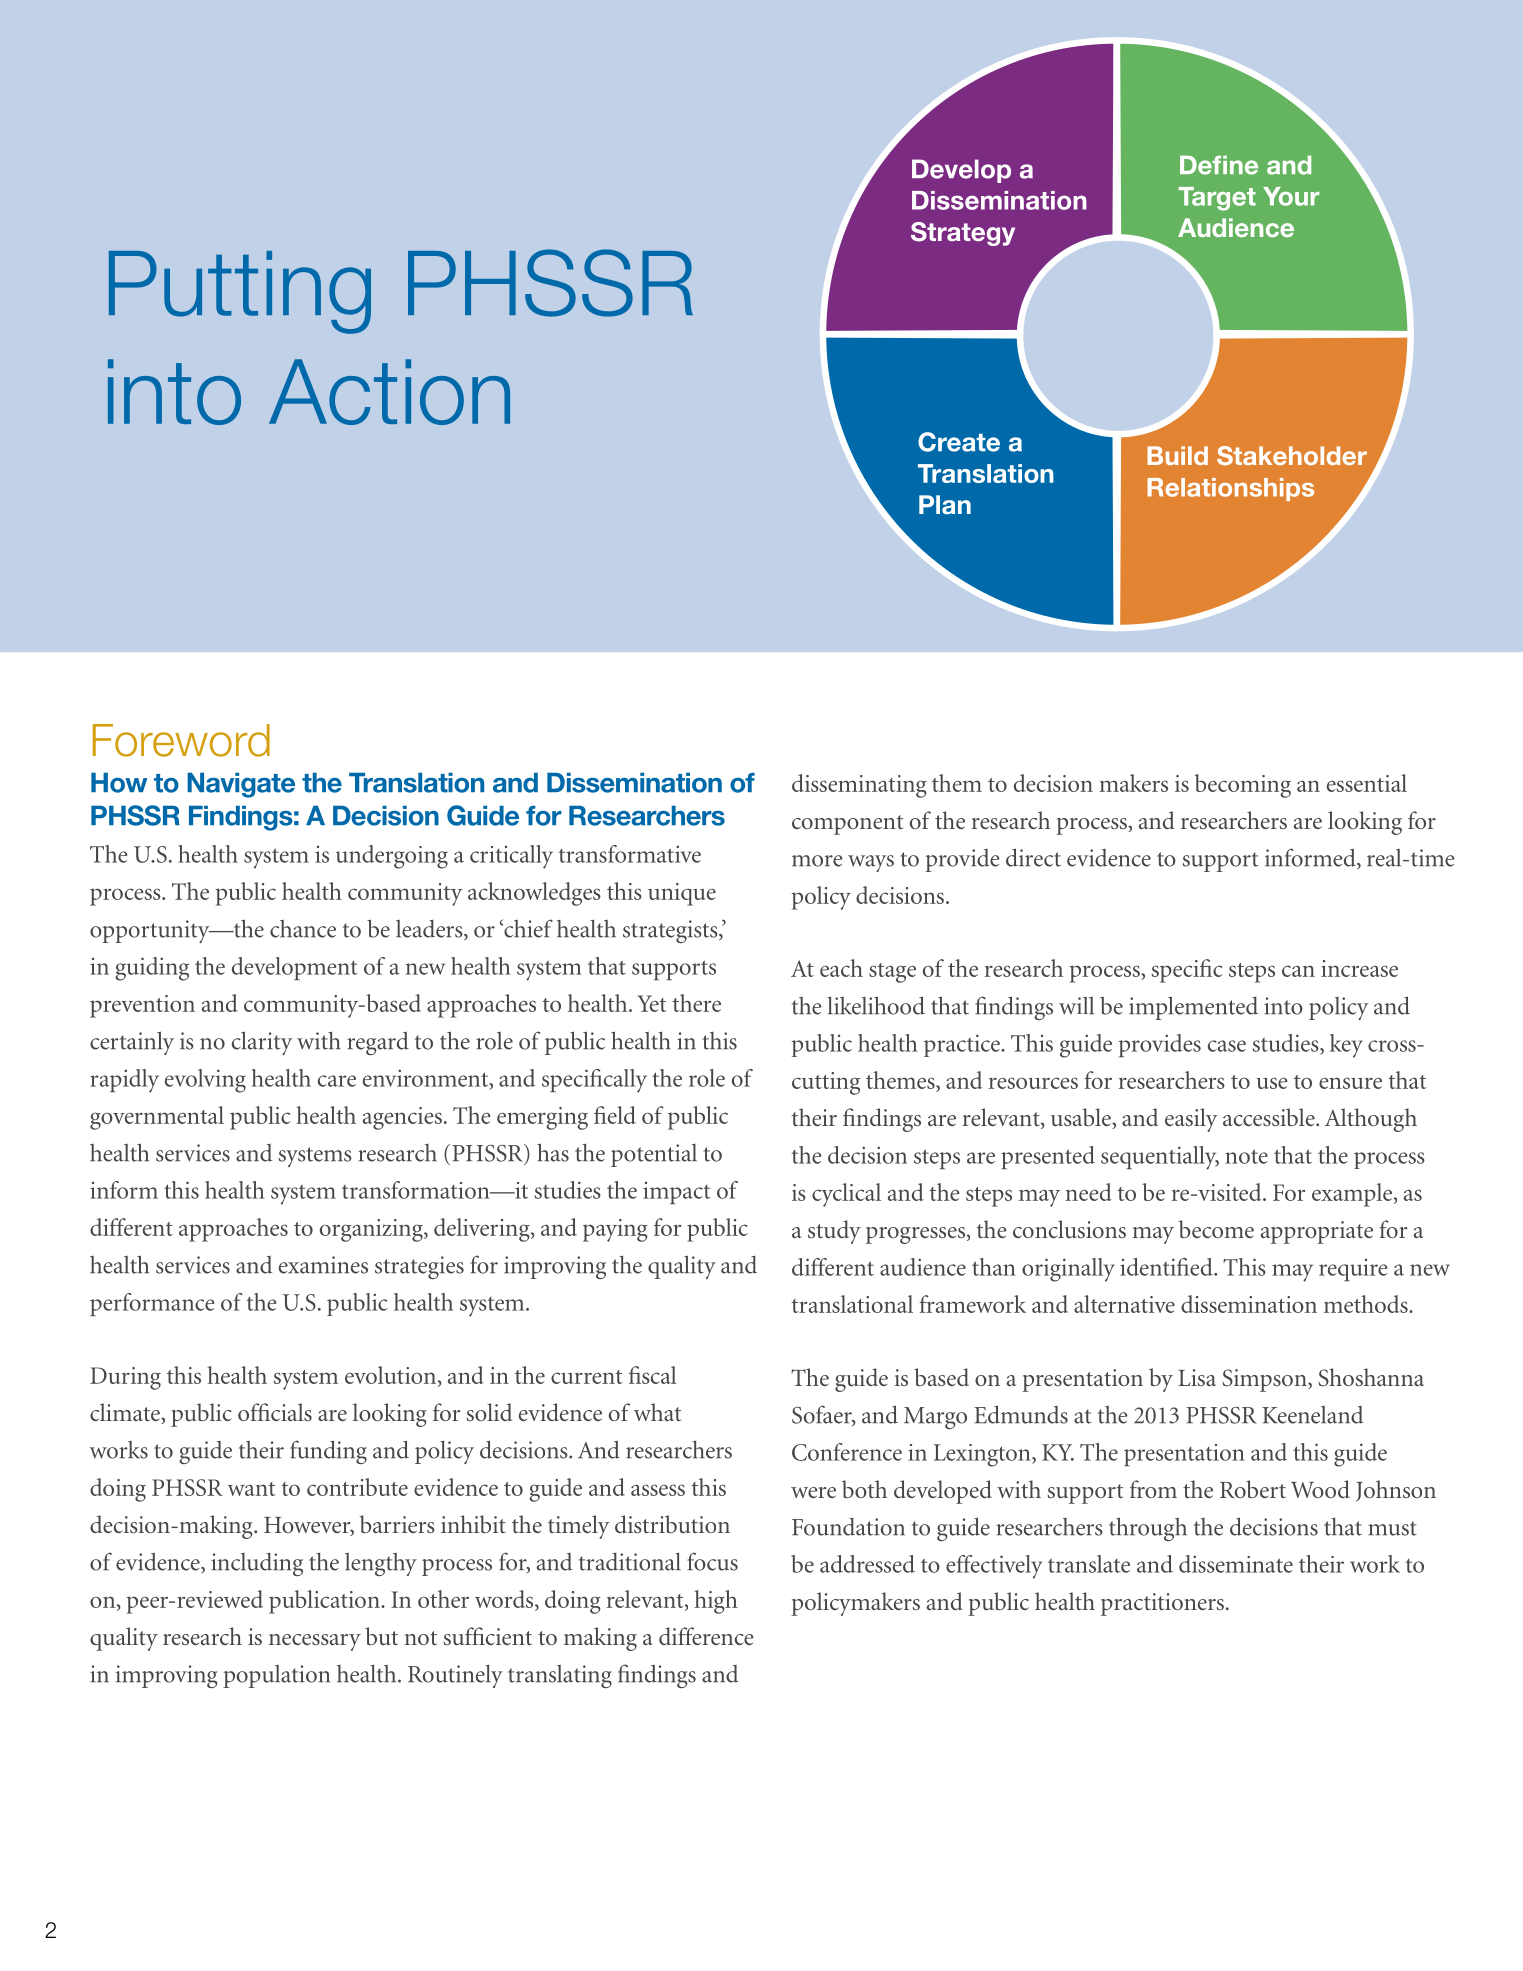 The width and height of the screenshot is (1523, 1971). I want to click on Putting, so click(240, 292).
